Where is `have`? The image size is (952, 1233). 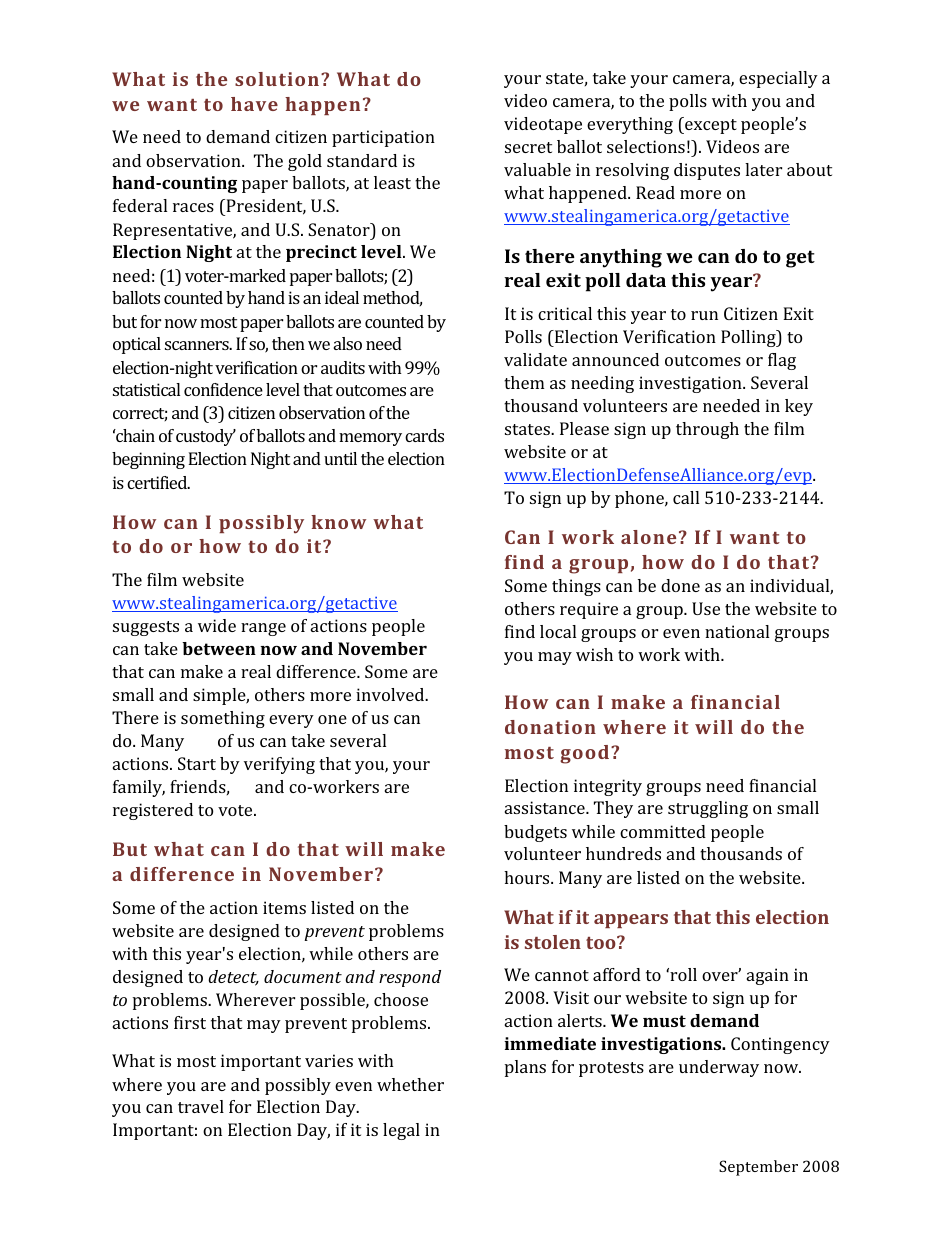
have is located at coordinates (254, 104).
